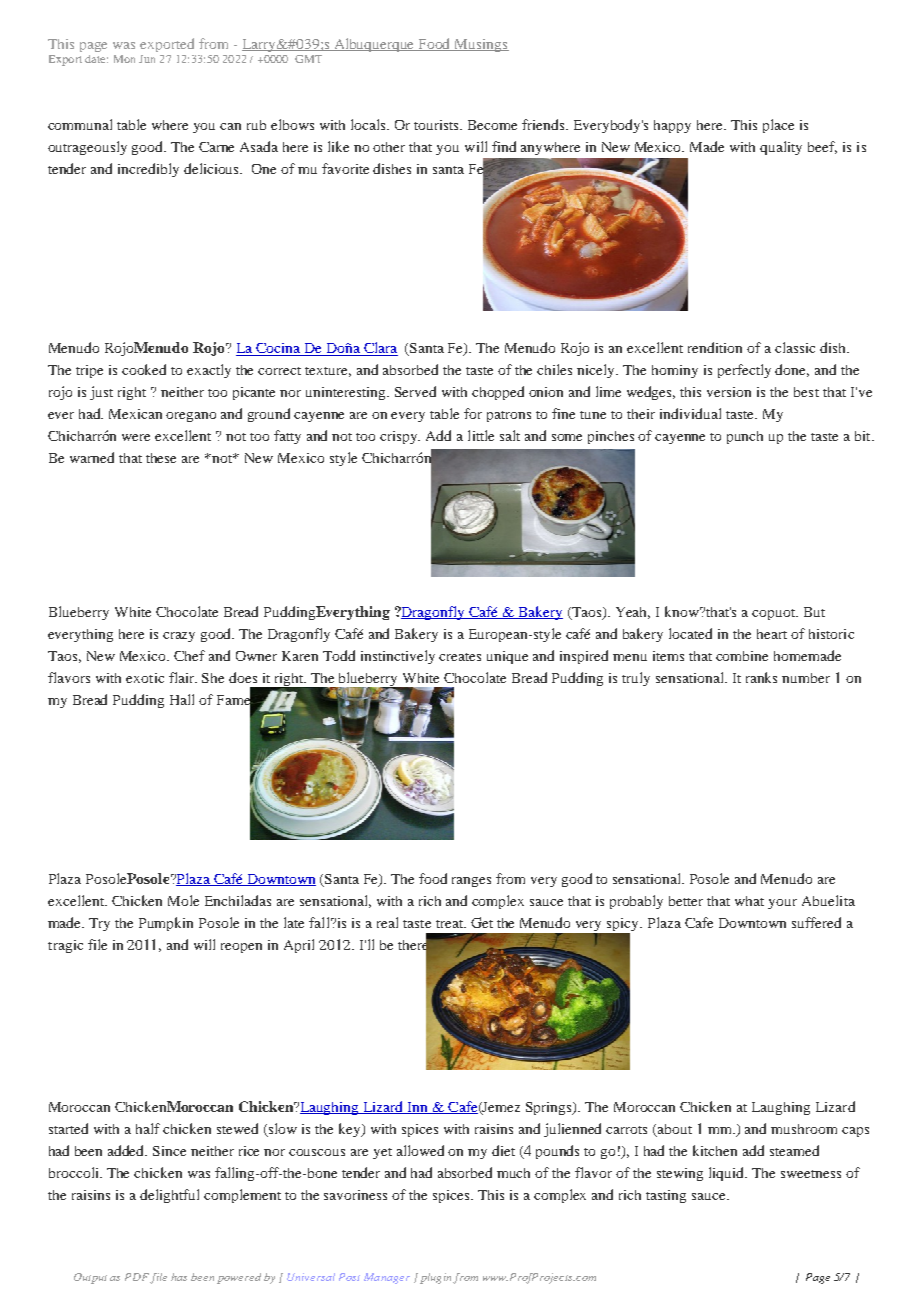 The image size is (924, 1308). What do you see at coordinates (387, 1278) in the screenshot?
I see `Manager` at bounding box center [387, 1278].
